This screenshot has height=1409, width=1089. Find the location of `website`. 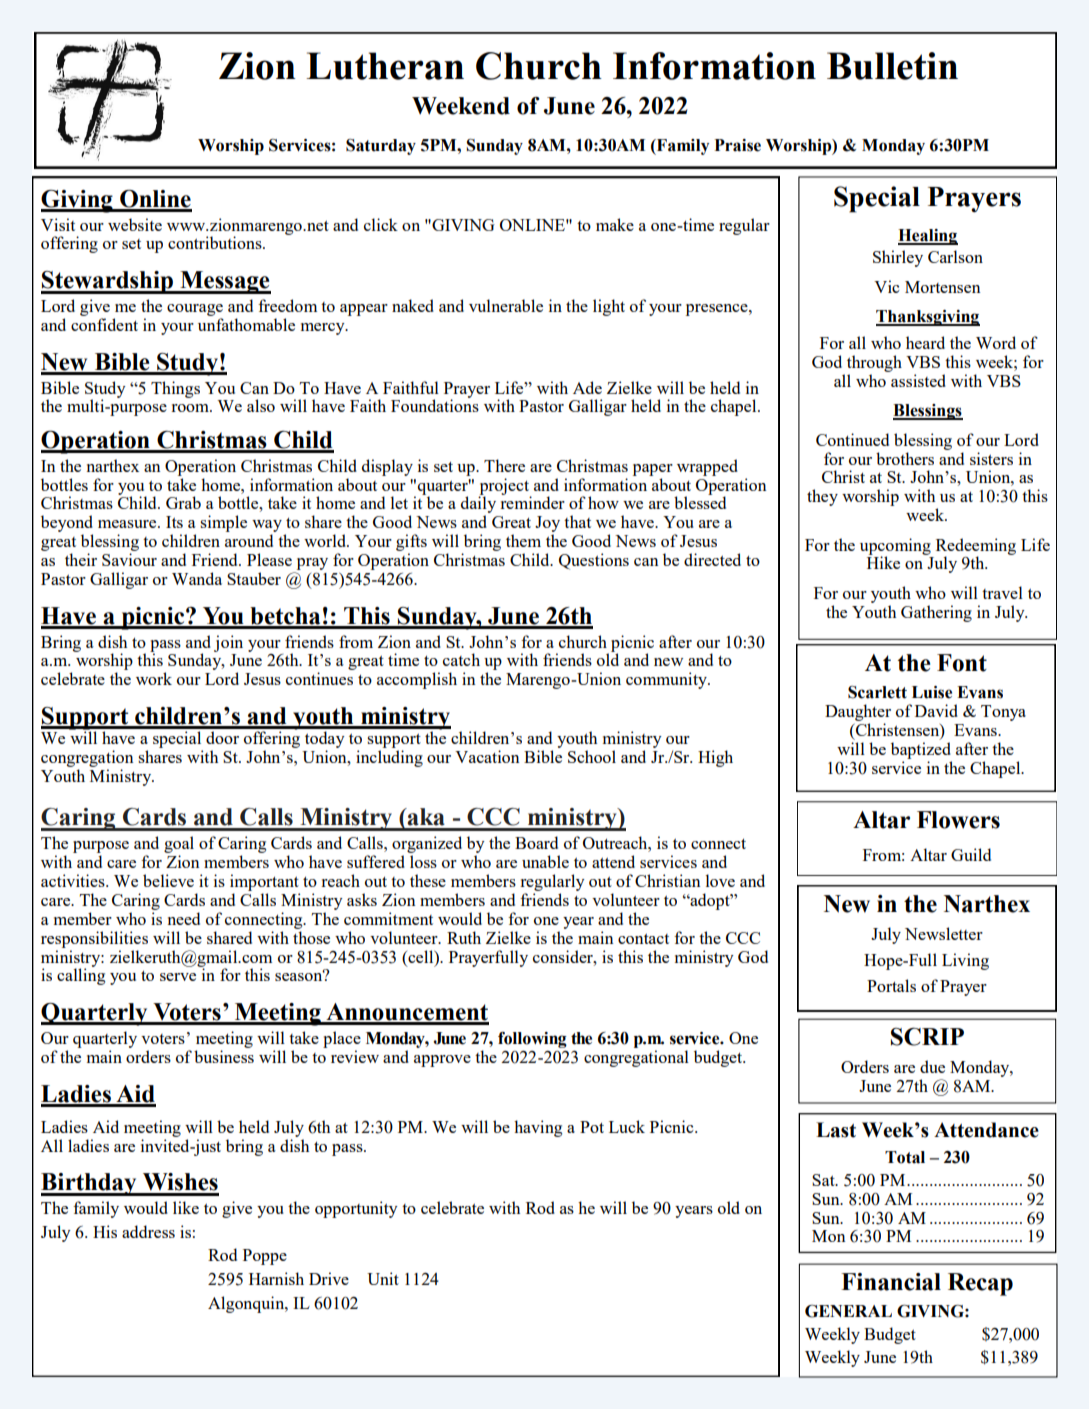

website is located at coordinates (135, 224).
